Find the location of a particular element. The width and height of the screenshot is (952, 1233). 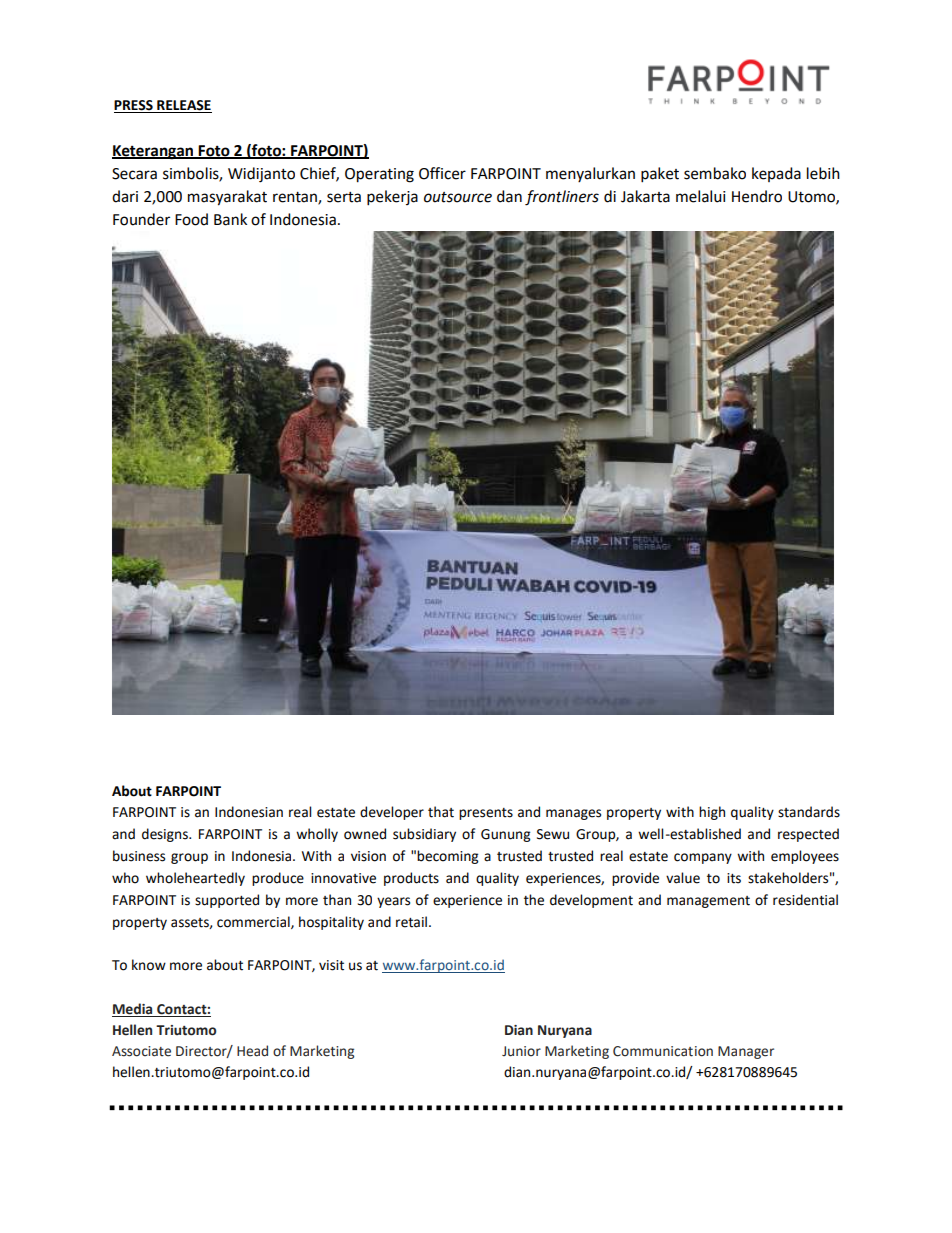

Head is located at coordinates (252, 1051).
